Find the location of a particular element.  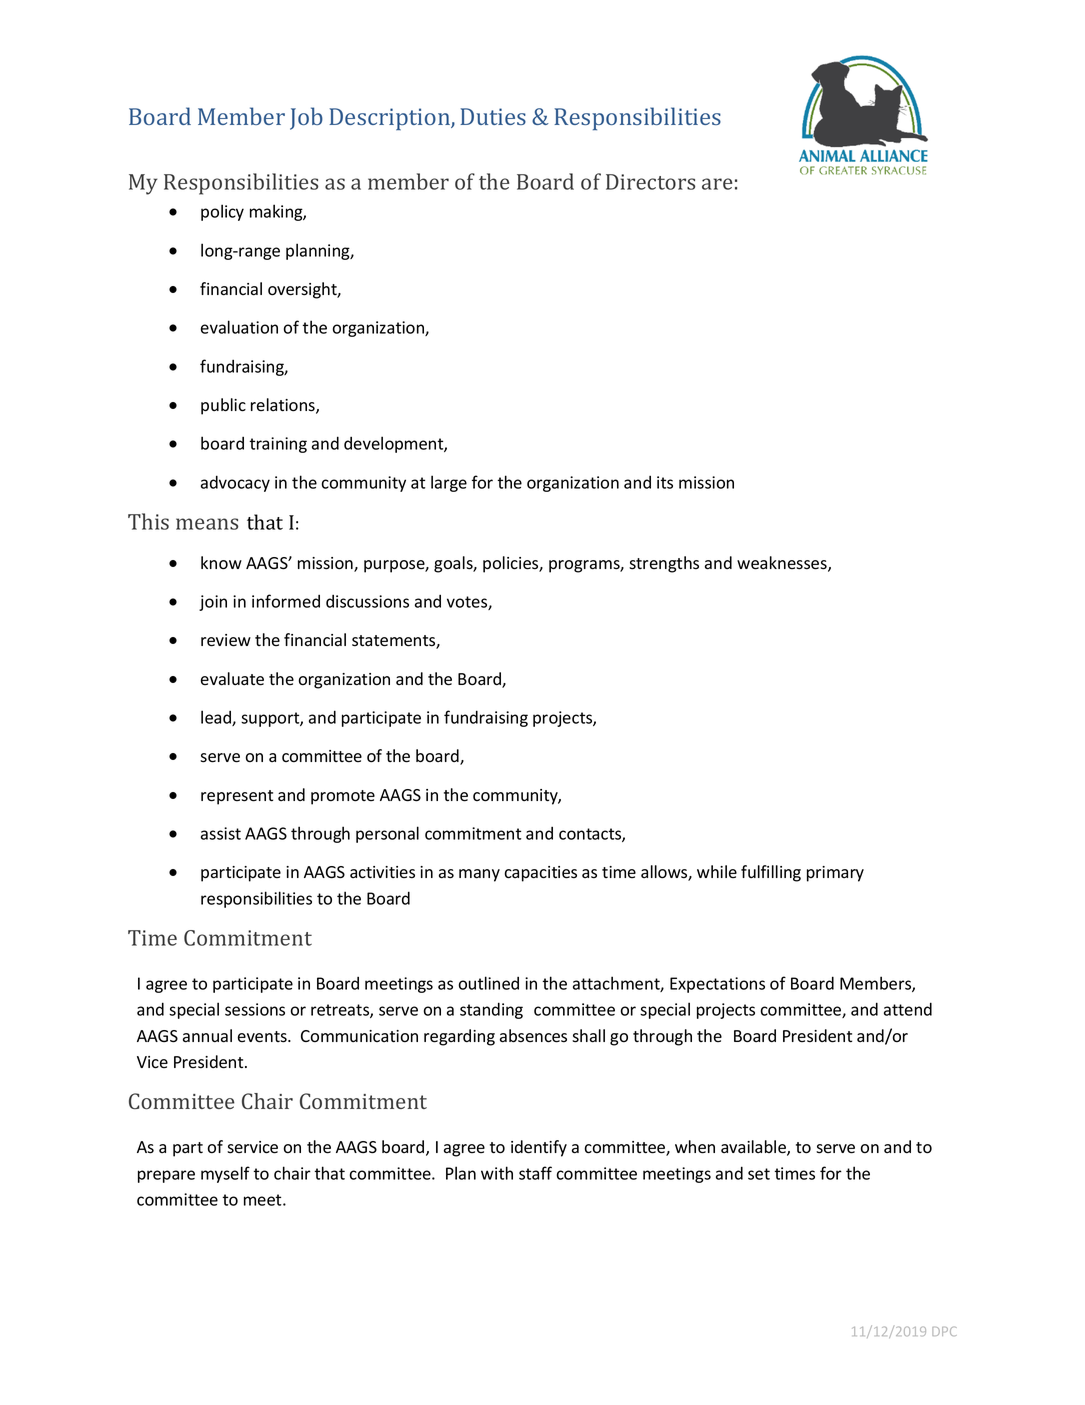

Directors is located at coordinates (650, 182).
